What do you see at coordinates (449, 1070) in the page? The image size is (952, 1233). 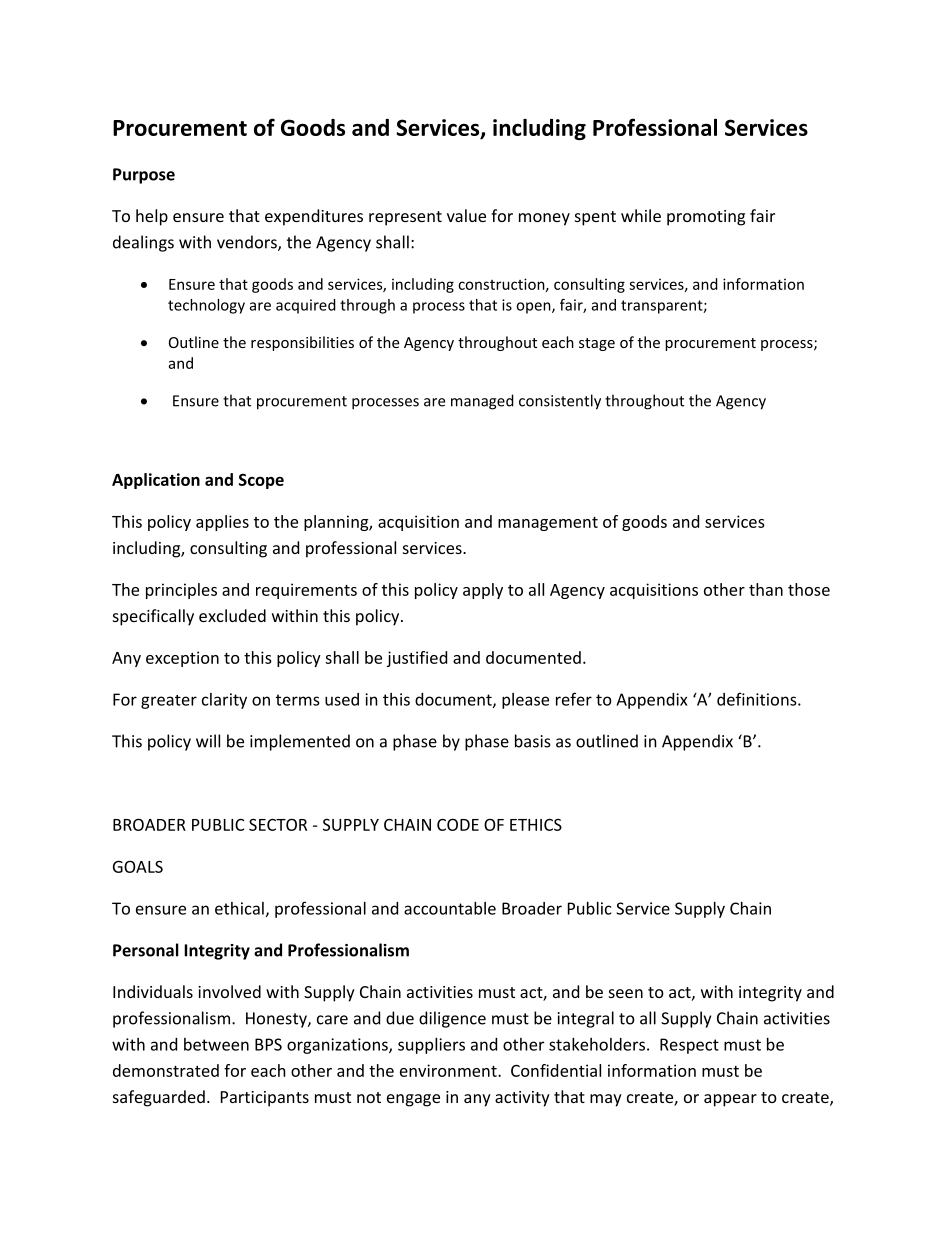 I see `environment` at bounding box center [449, 1070].
